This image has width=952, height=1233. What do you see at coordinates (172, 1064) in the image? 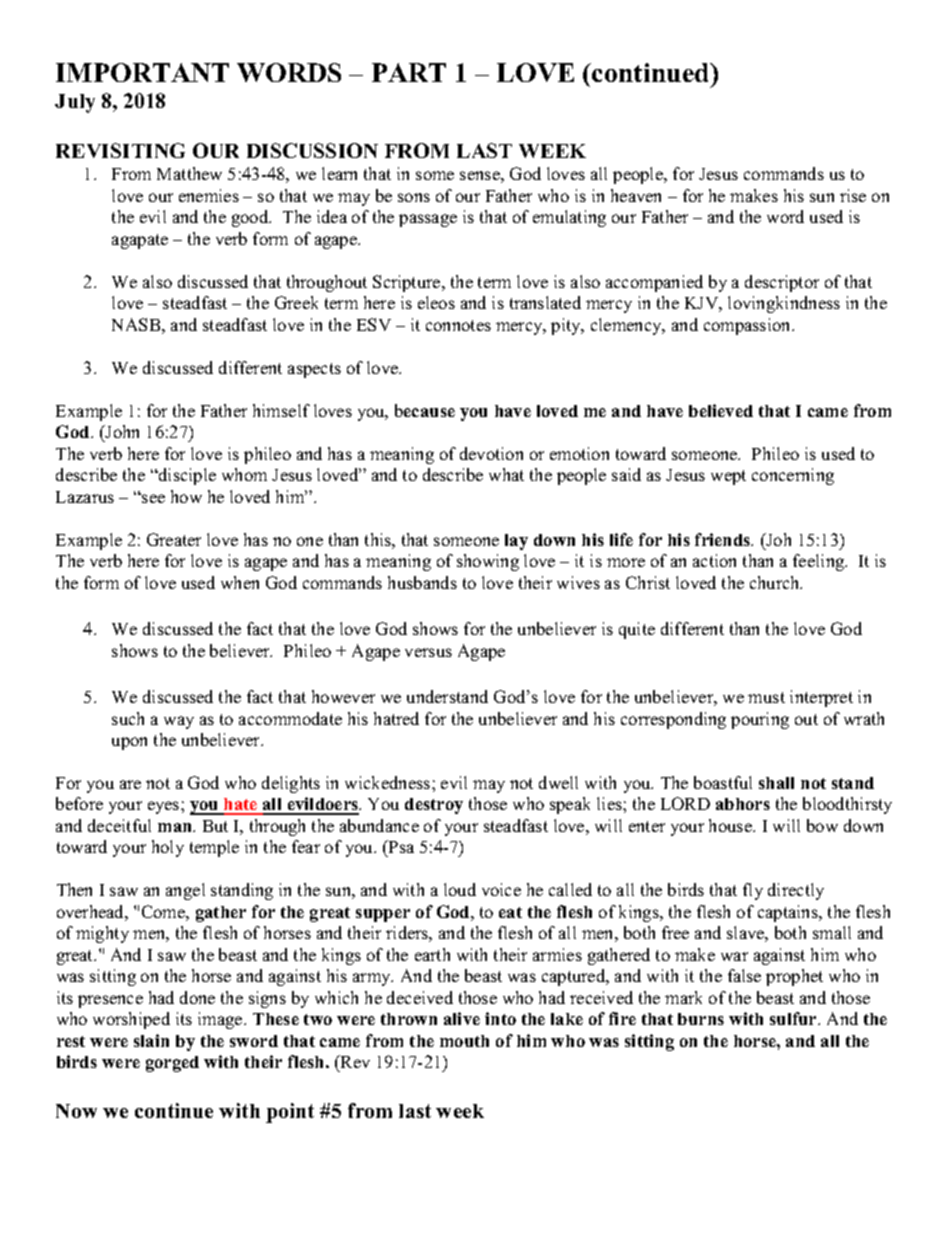
I see `gorged` at bounding box center [172, 1064].
